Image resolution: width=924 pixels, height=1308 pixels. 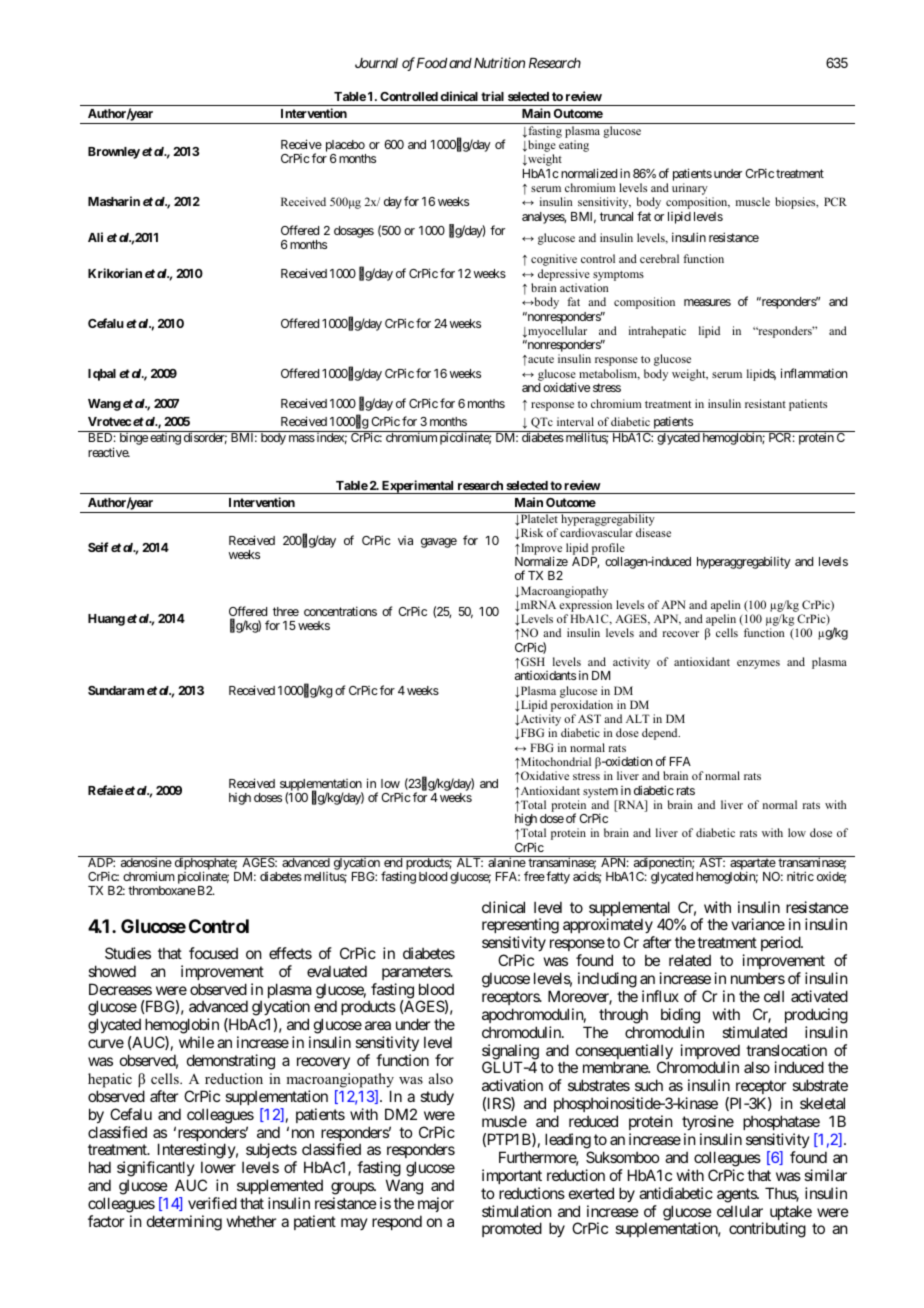 What do you see at coordinates (212, 1203) in the page?
I see `verified` at bounding box center [212, 1203].
